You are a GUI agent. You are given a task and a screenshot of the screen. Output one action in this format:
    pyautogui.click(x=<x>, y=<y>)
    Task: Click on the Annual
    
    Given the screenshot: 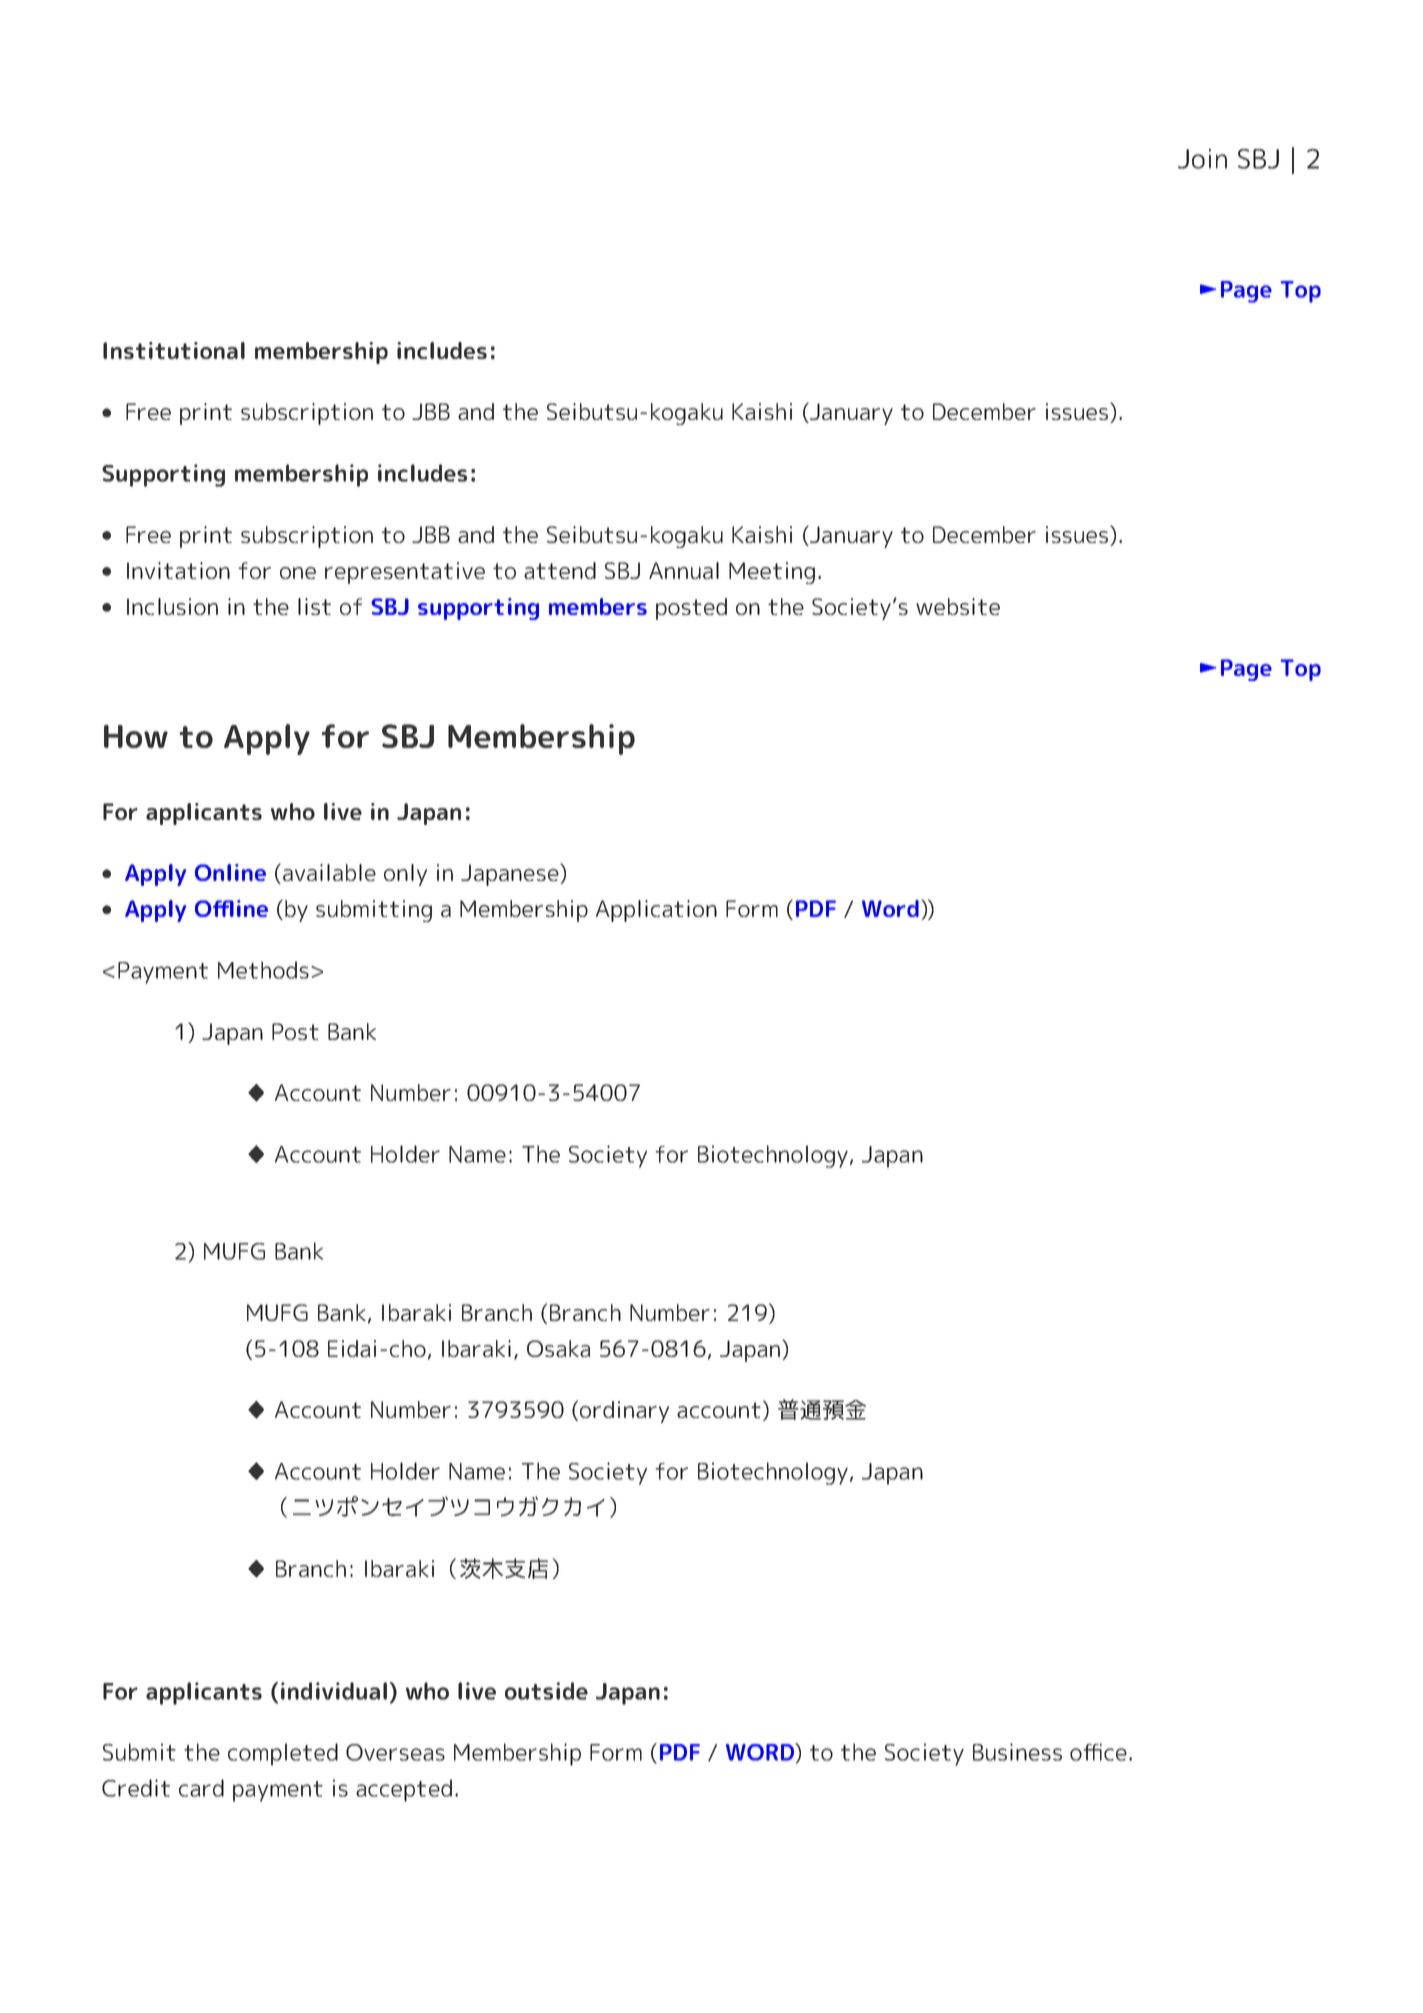 What is the action you would take?
    pyautogui.click(x=684, y=570)
